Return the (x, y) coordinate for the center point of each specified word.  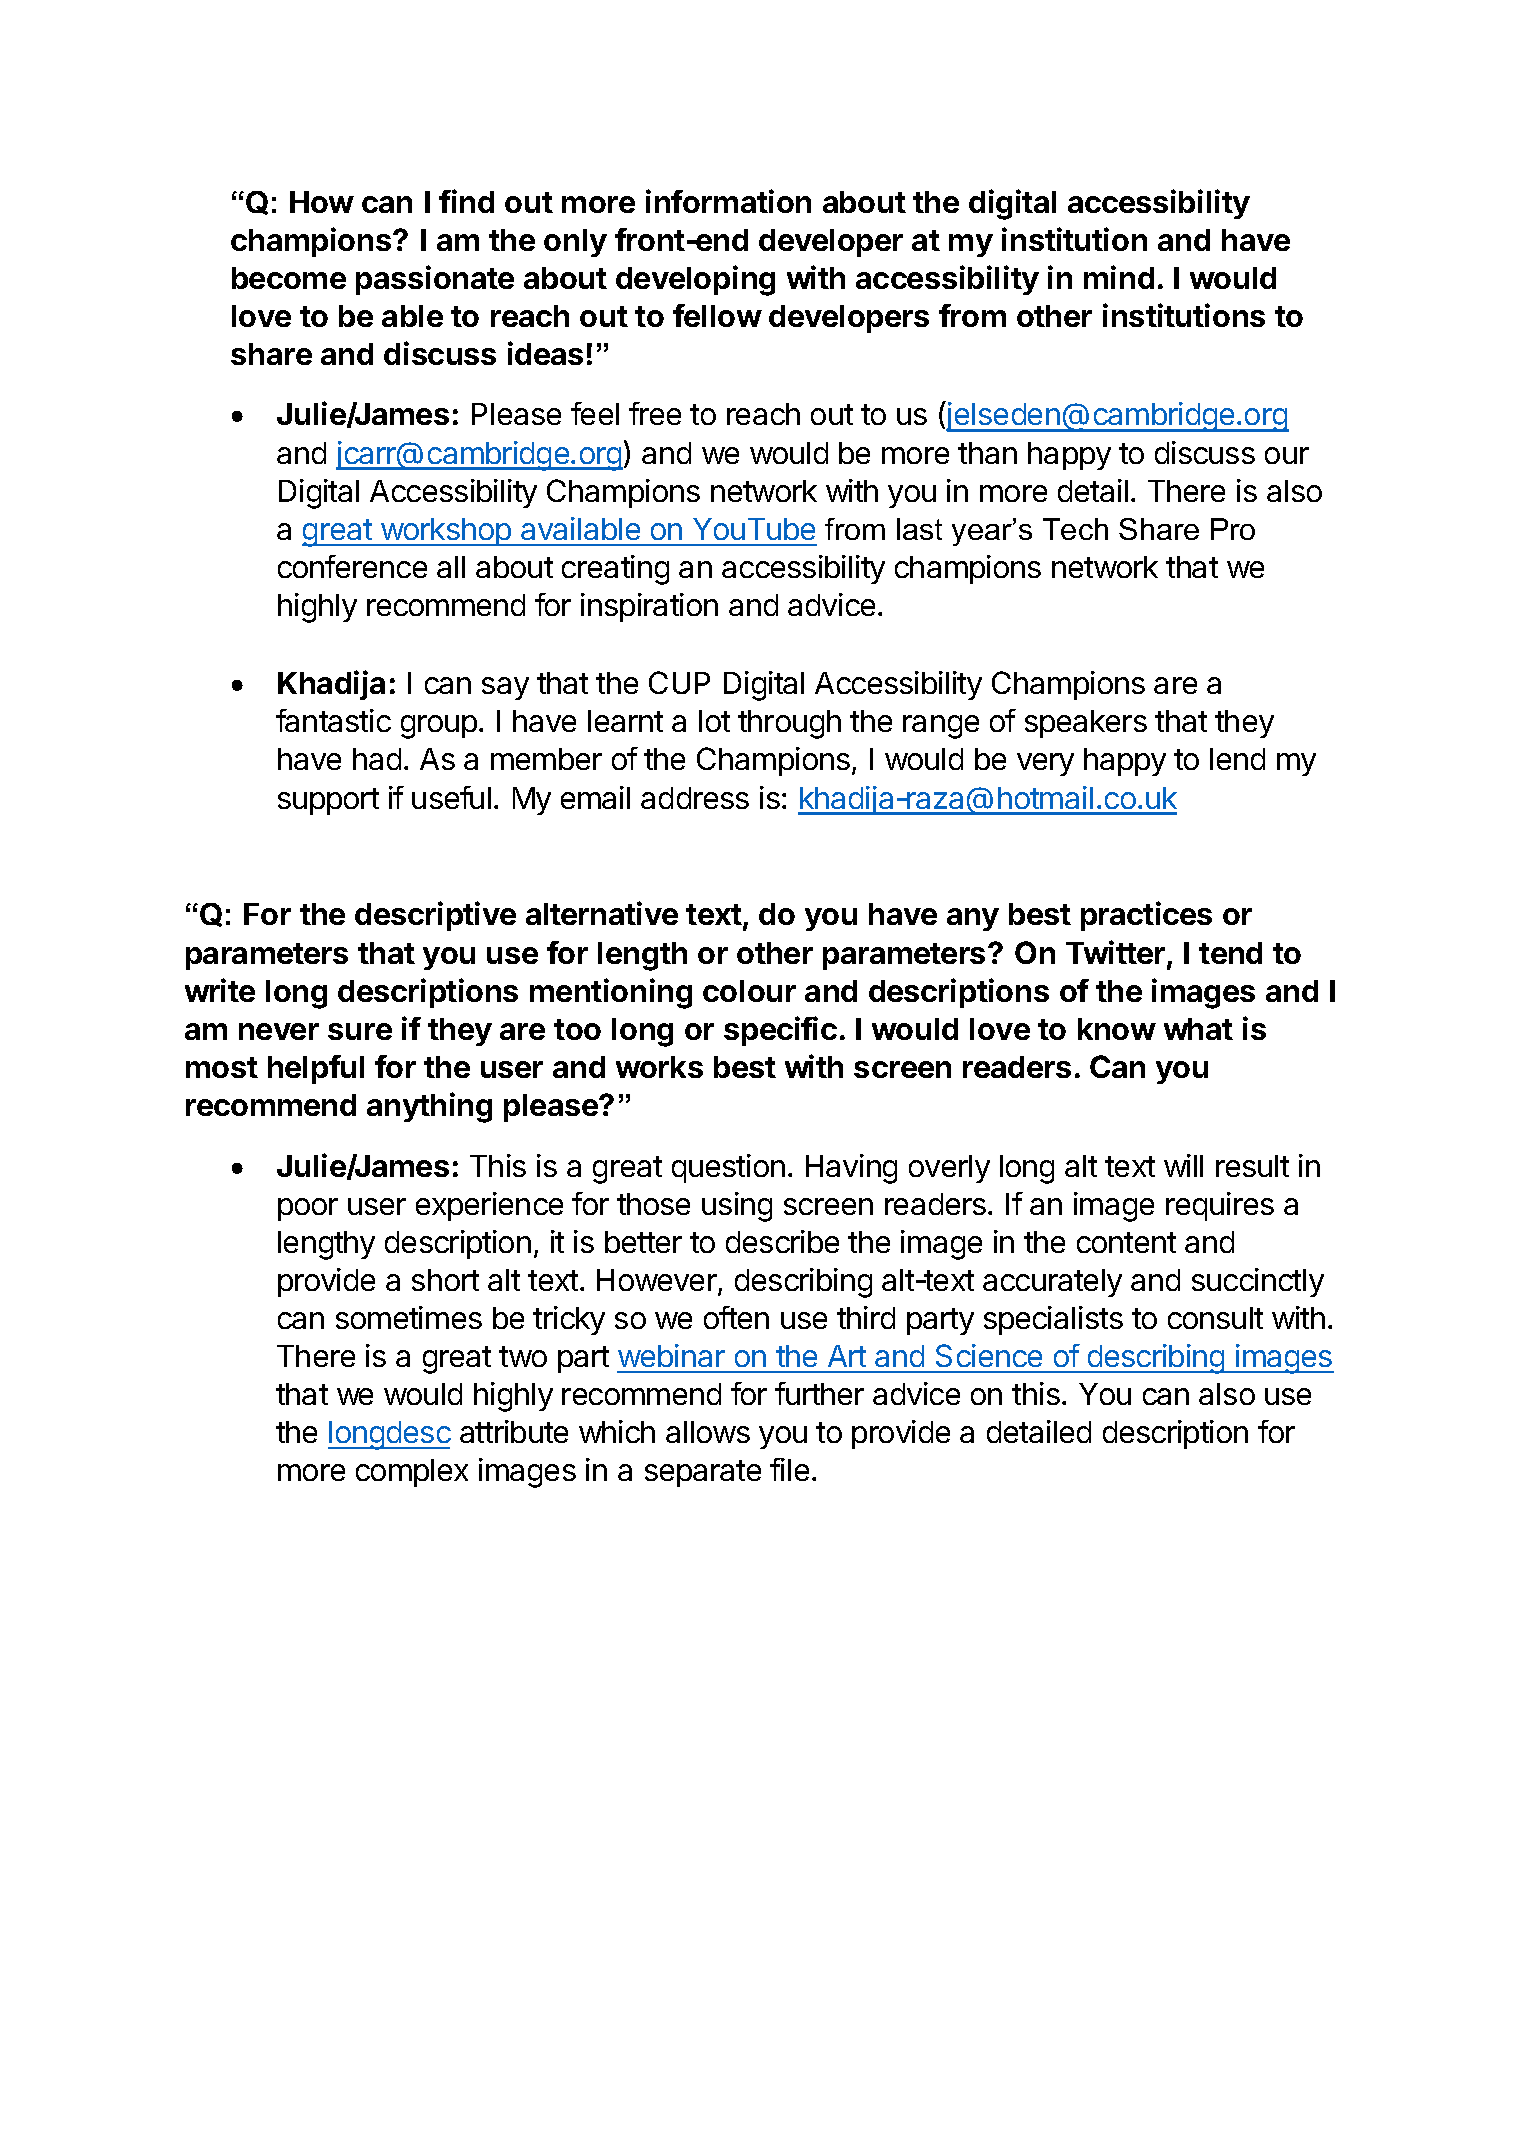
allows (708, 1432)
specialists (1053, 1320)
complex (412, 1473)
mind (1119, 277)
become (289, 278)
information (728, 201)
